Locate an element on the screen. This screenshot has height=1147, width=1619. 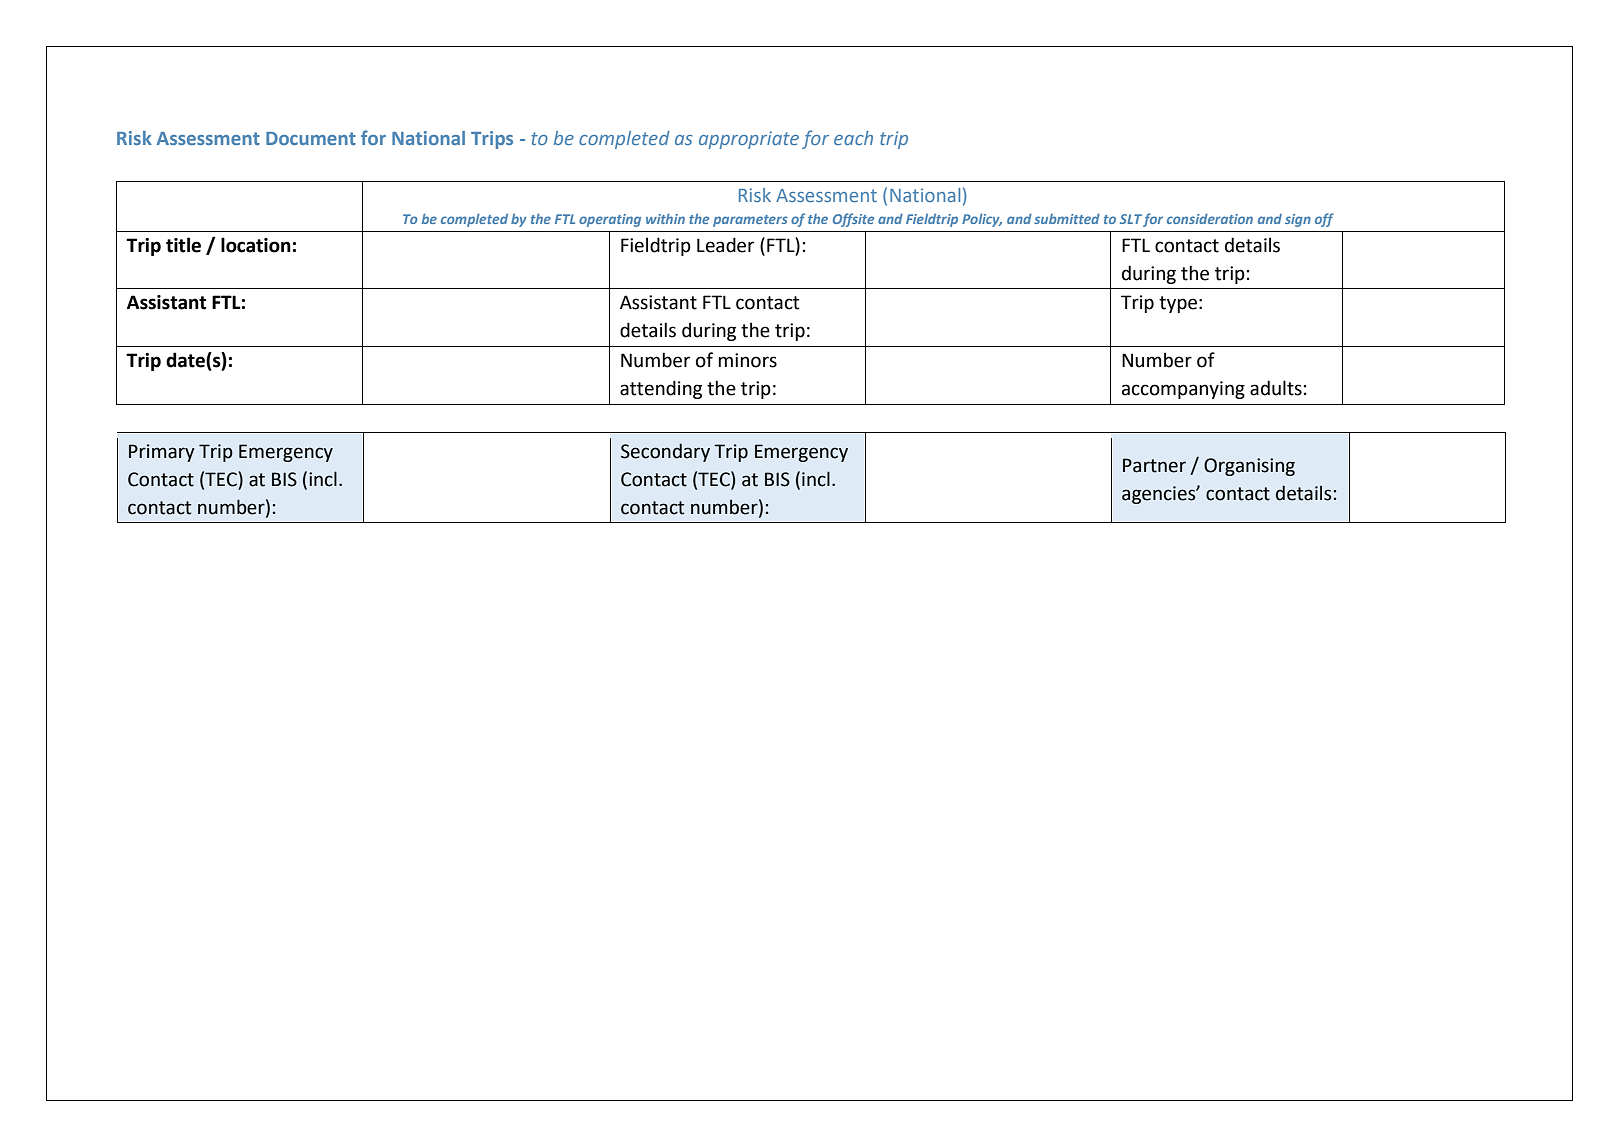
appropriate is located at coordinates (749, 140).
